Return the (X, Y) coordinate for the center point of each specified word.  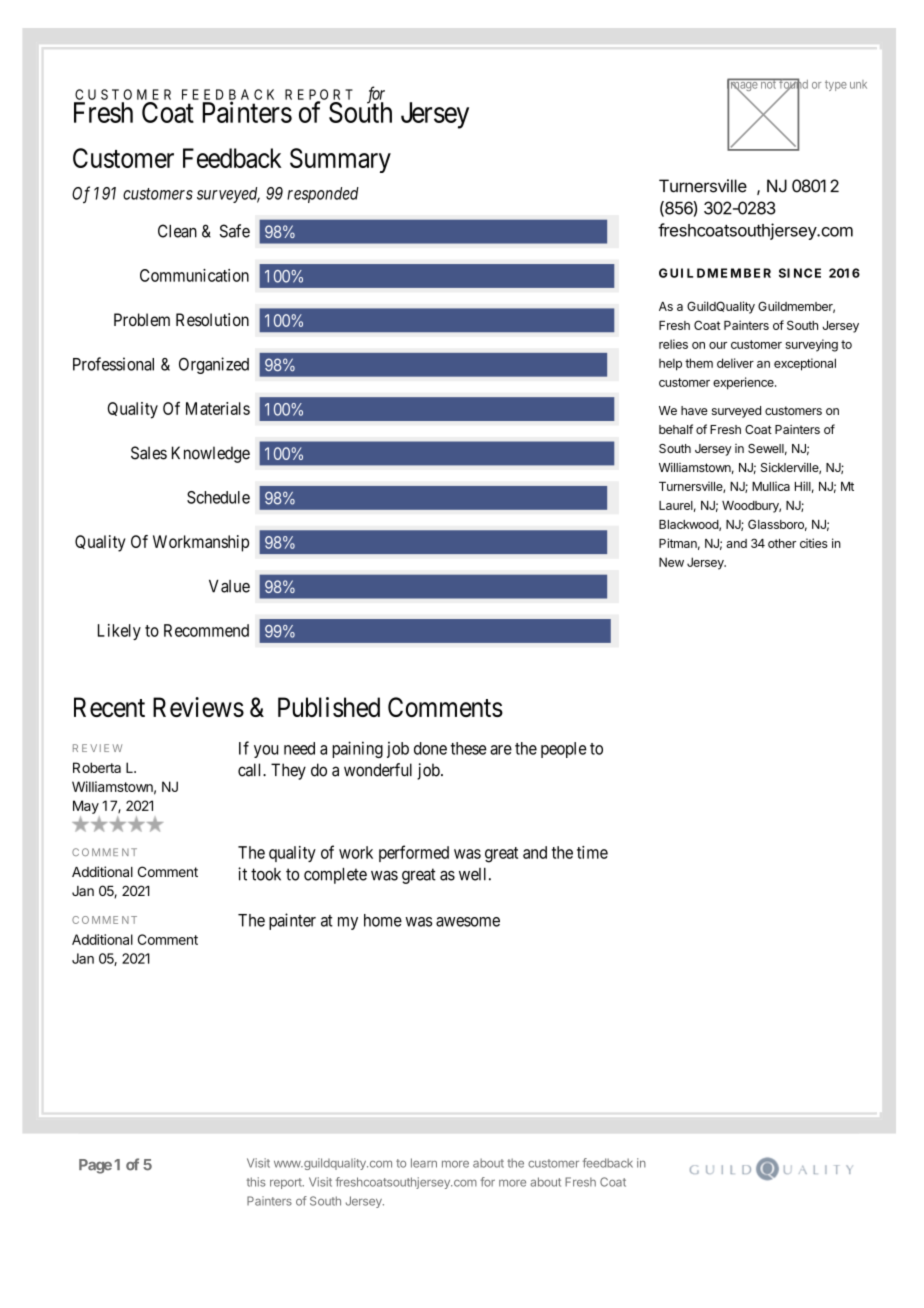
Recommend (206, 630)
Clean (177, 231)
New (671, 562)
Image (743, 86)
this (256, 1182)
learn (424, 1163)
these (469, 748)
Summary (340, 160)
